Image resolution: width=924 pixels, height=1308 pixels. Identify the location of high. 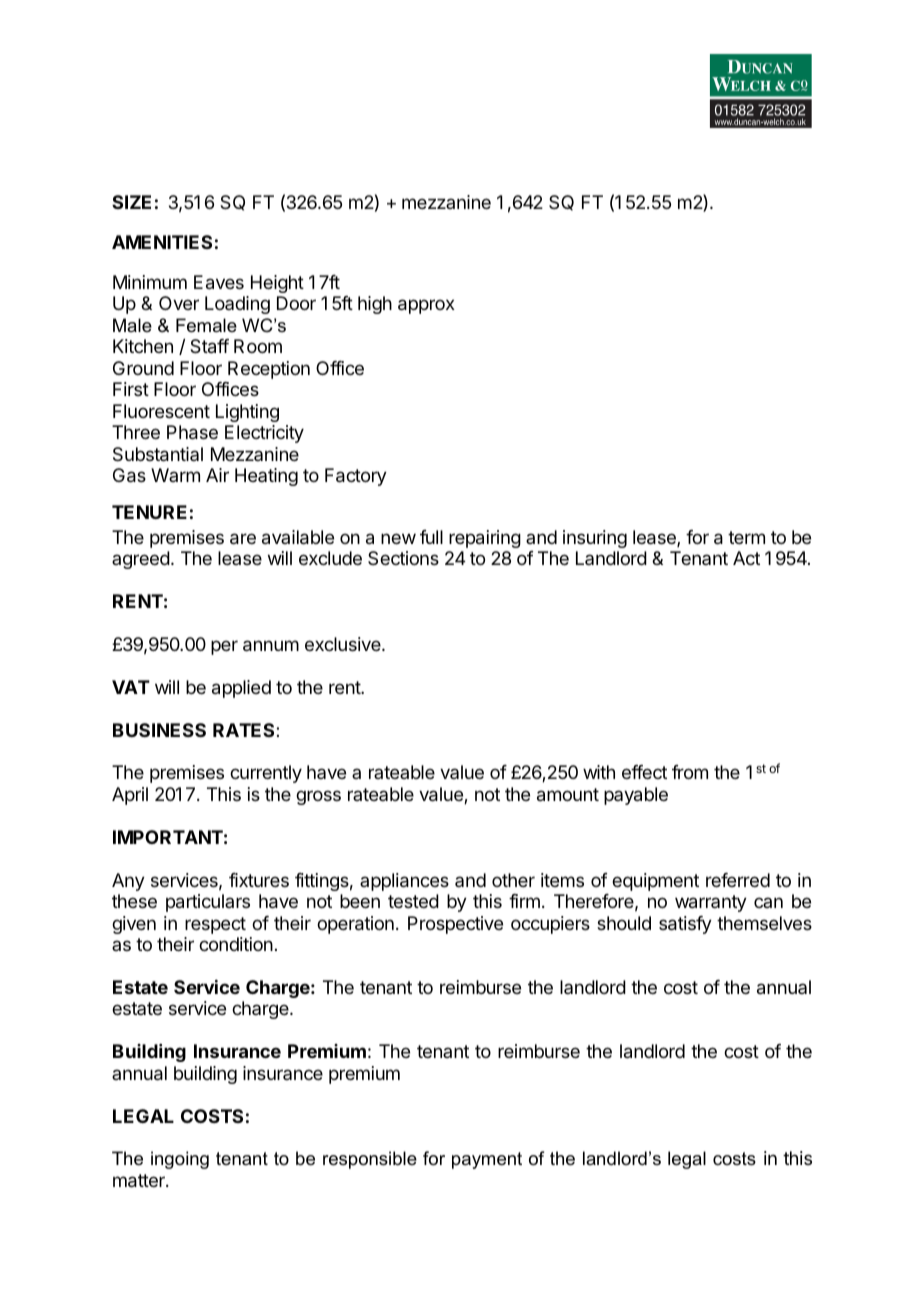
(375, 305).
